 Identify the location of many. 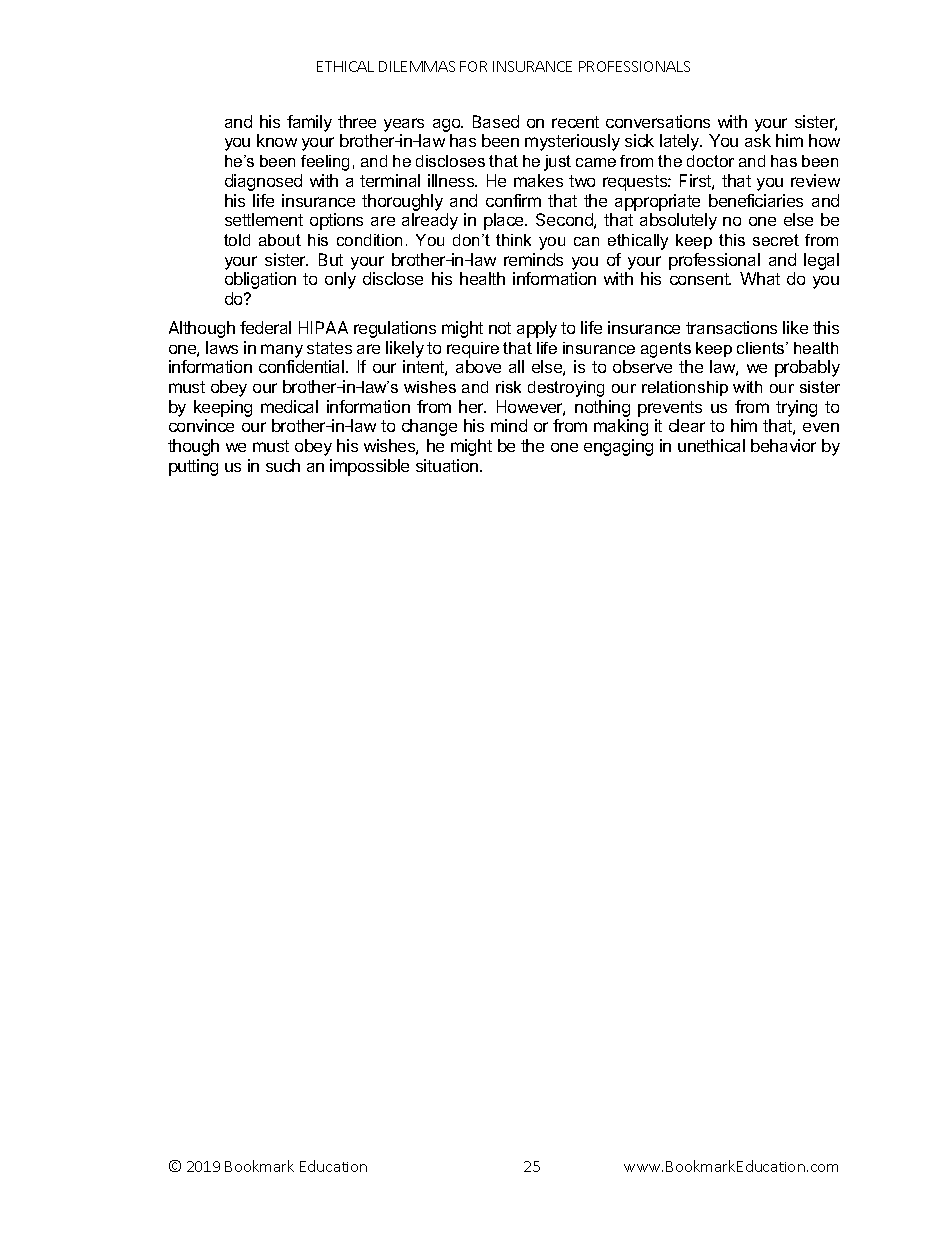
(282, 351).
